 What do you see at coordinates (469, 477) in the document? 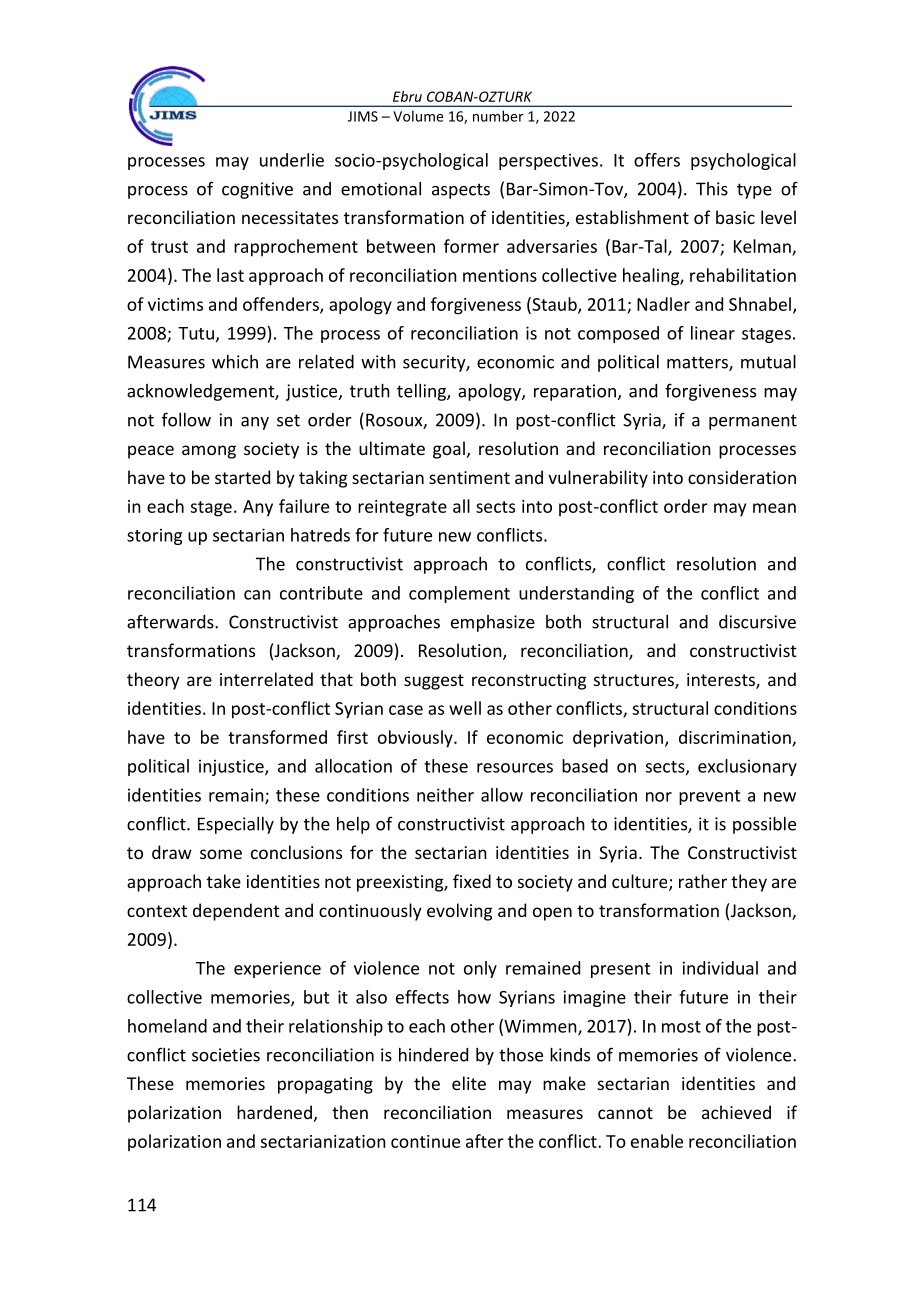
I see `sentiment` at bounding box center [469, 477].
